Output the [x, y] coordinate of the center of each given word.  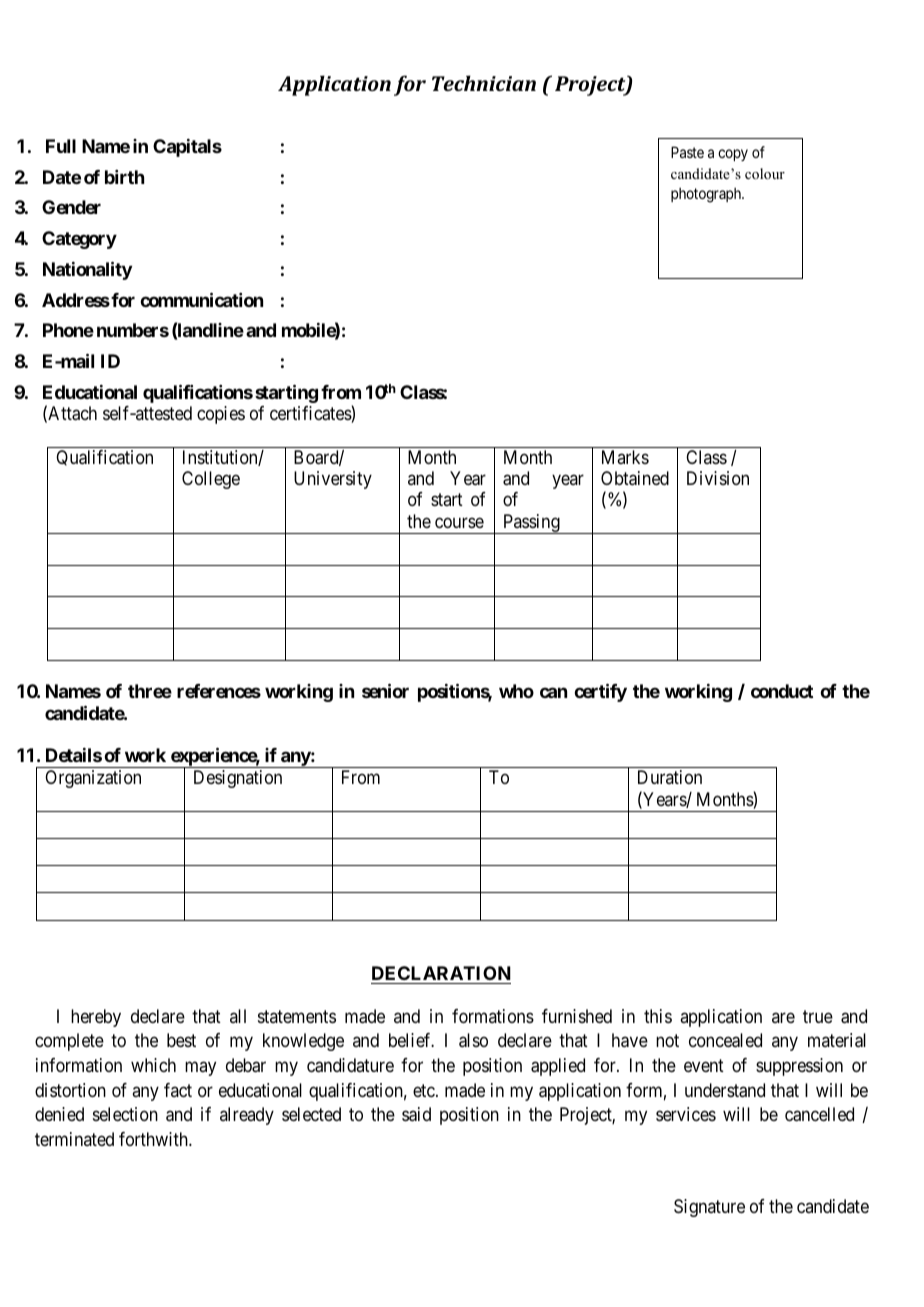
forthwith [154, 1139]
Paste [687, 152]
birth [124, 177]
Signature [709, 1208]
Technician [484, 83]
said [416, 1114]
